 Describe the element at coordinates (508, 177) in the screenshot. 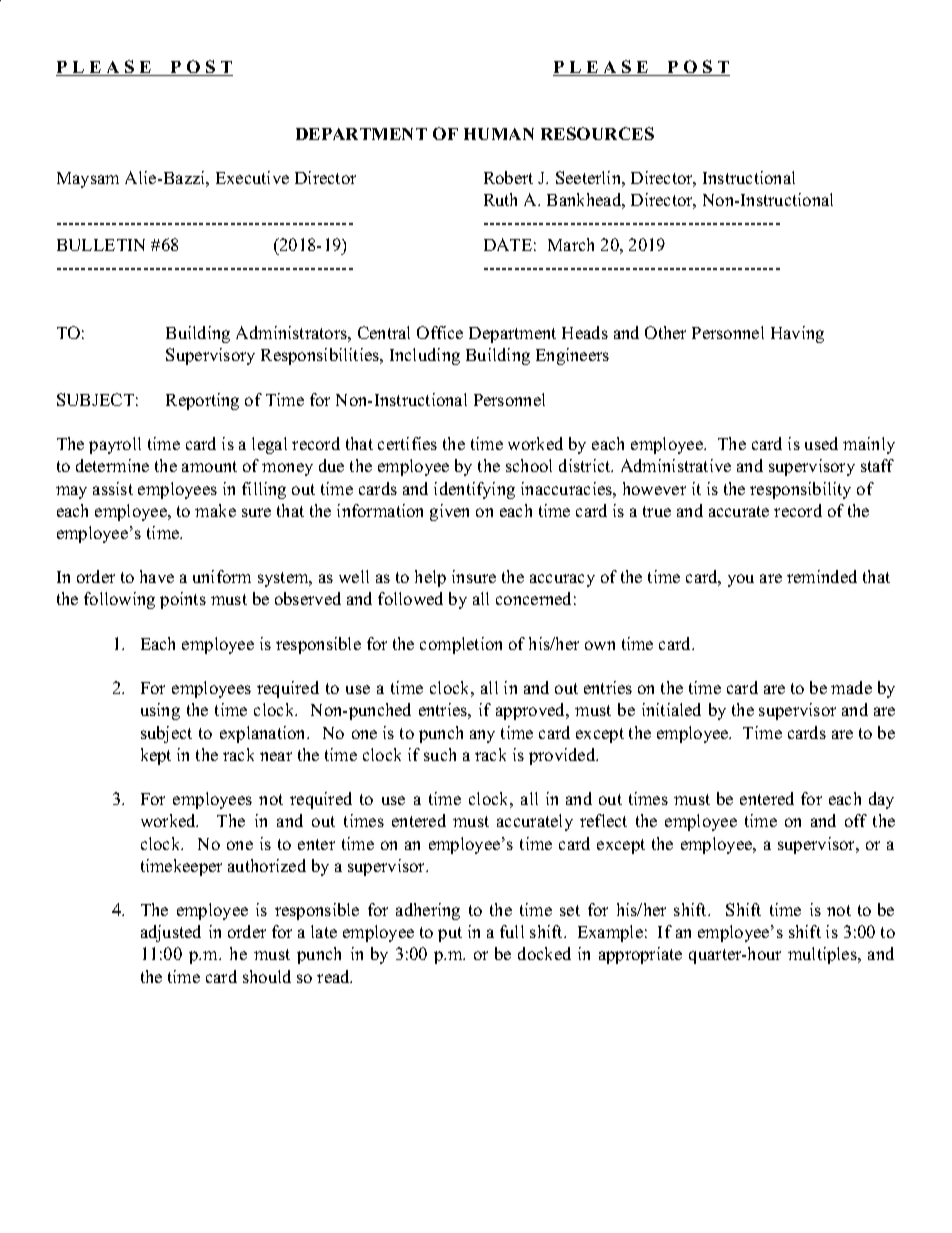

I see `Robert` at that location.
